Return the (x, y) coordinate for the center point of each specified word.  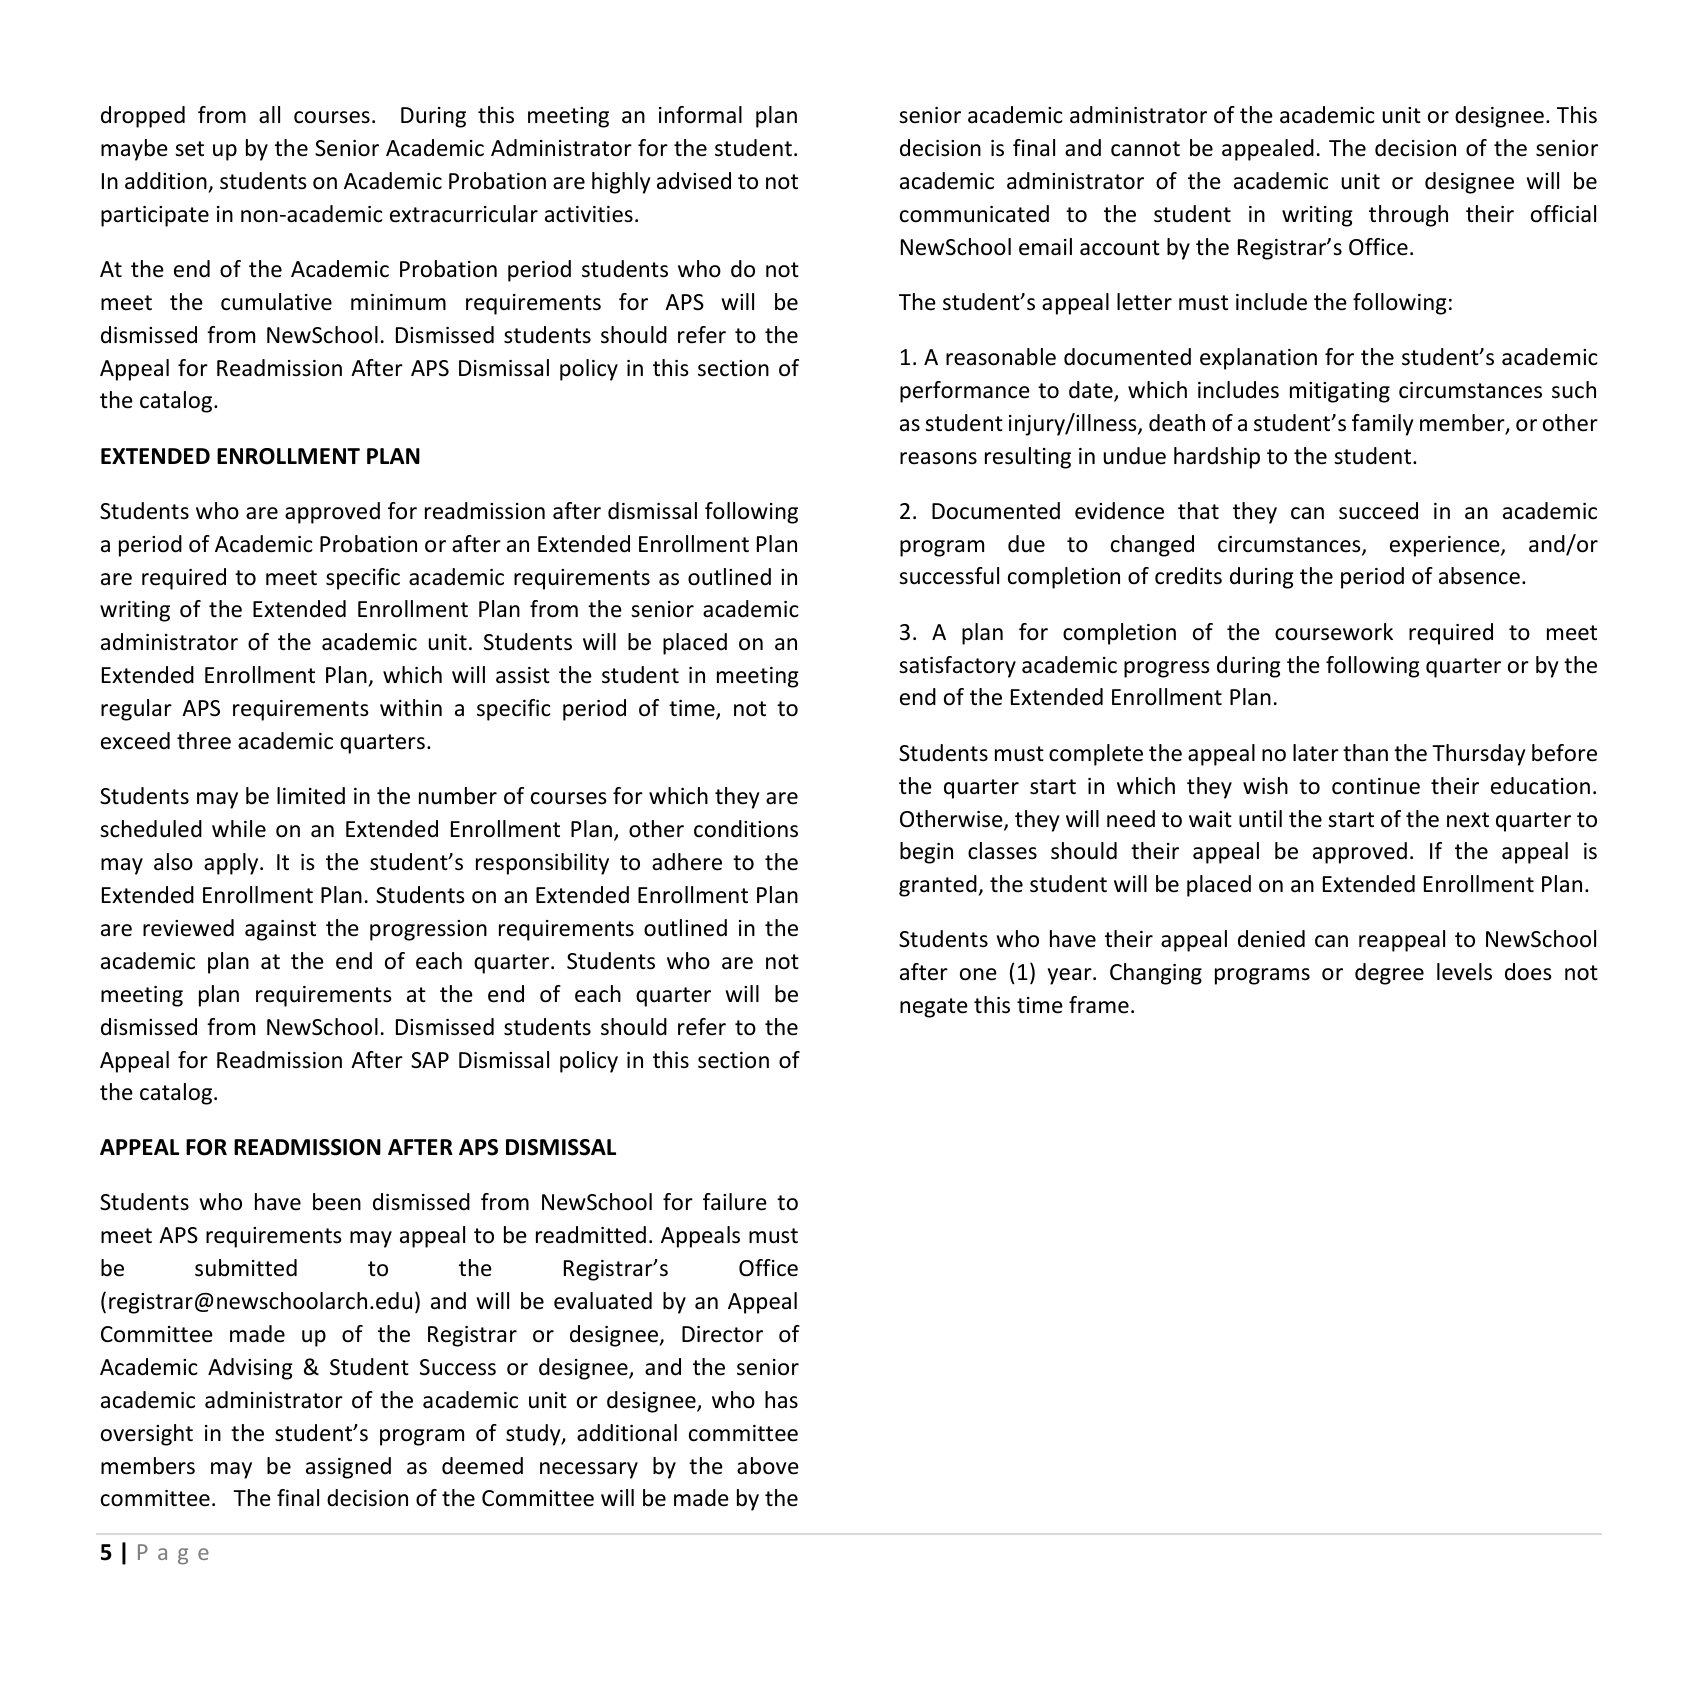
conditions (746, 829)
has (781, 1400)
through (1408, 216)
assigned (348, 1468)
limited (311, 796)
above (768, 1466)
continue (1376, 786)
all (269, 115)
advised (694, 181)
